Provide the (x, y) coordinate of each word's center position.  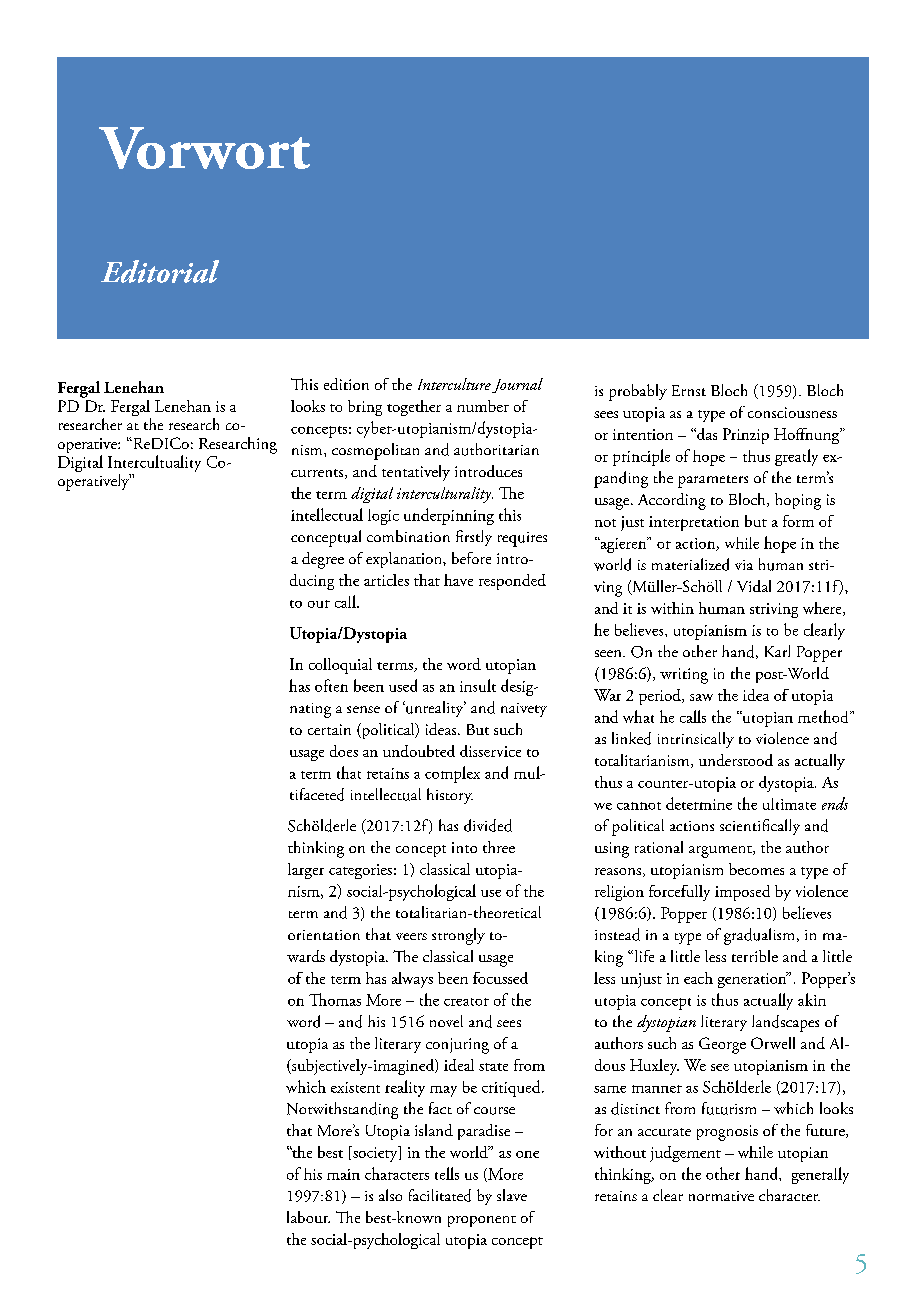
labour (308, 1217)
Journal (517, 385)
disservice (490, 751)
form (798, 521)
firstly (474, 538)
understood (736, 760)
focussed (500, 978)
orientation (324, 935)
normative (721, 1196)
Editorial (160, 271)
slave (512, 1195)
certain (329, 729)
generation (753, 980)
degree (323, 560)
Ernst (689, 390)
